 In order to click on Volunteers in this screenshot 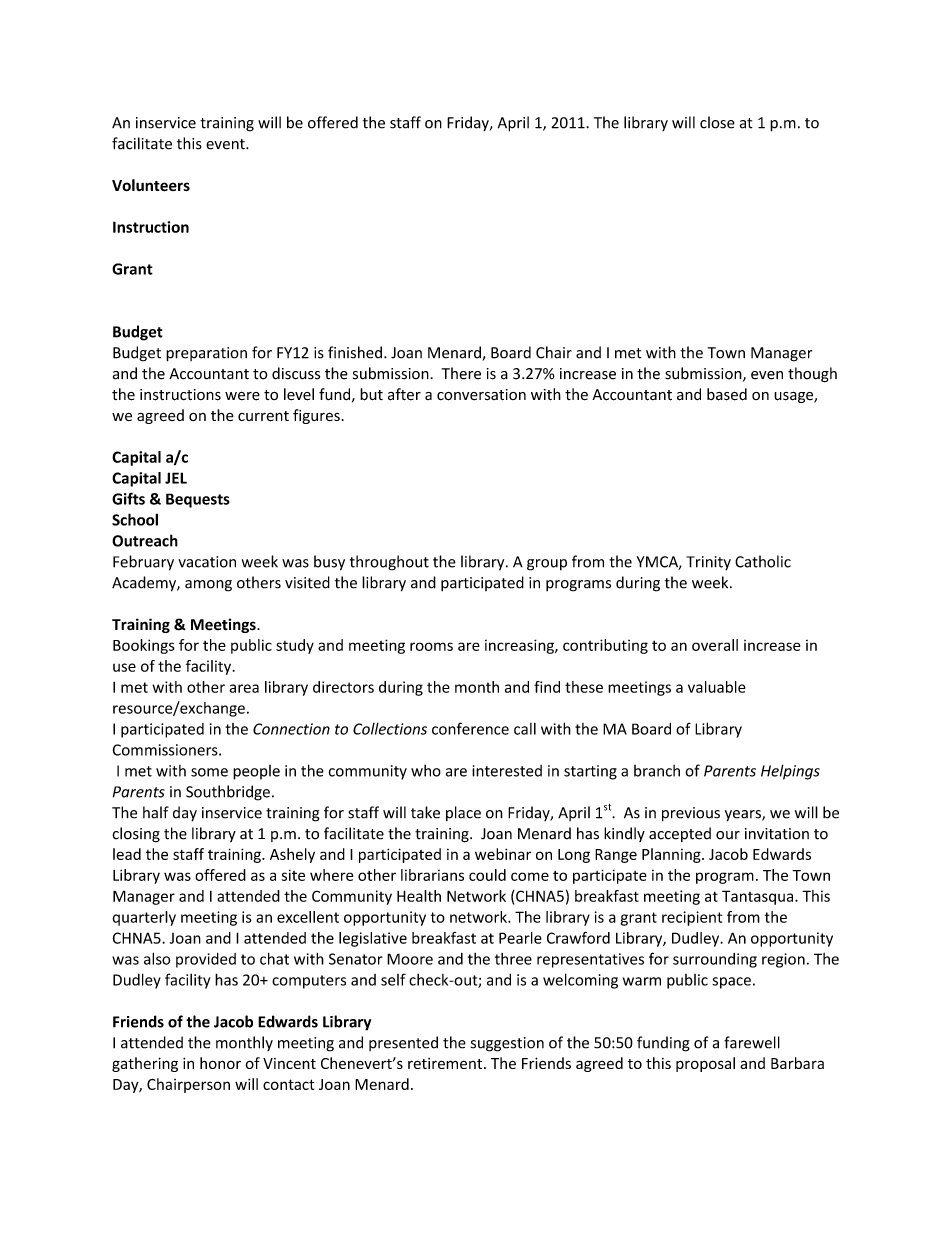, I will do `click(151, 185)`.
